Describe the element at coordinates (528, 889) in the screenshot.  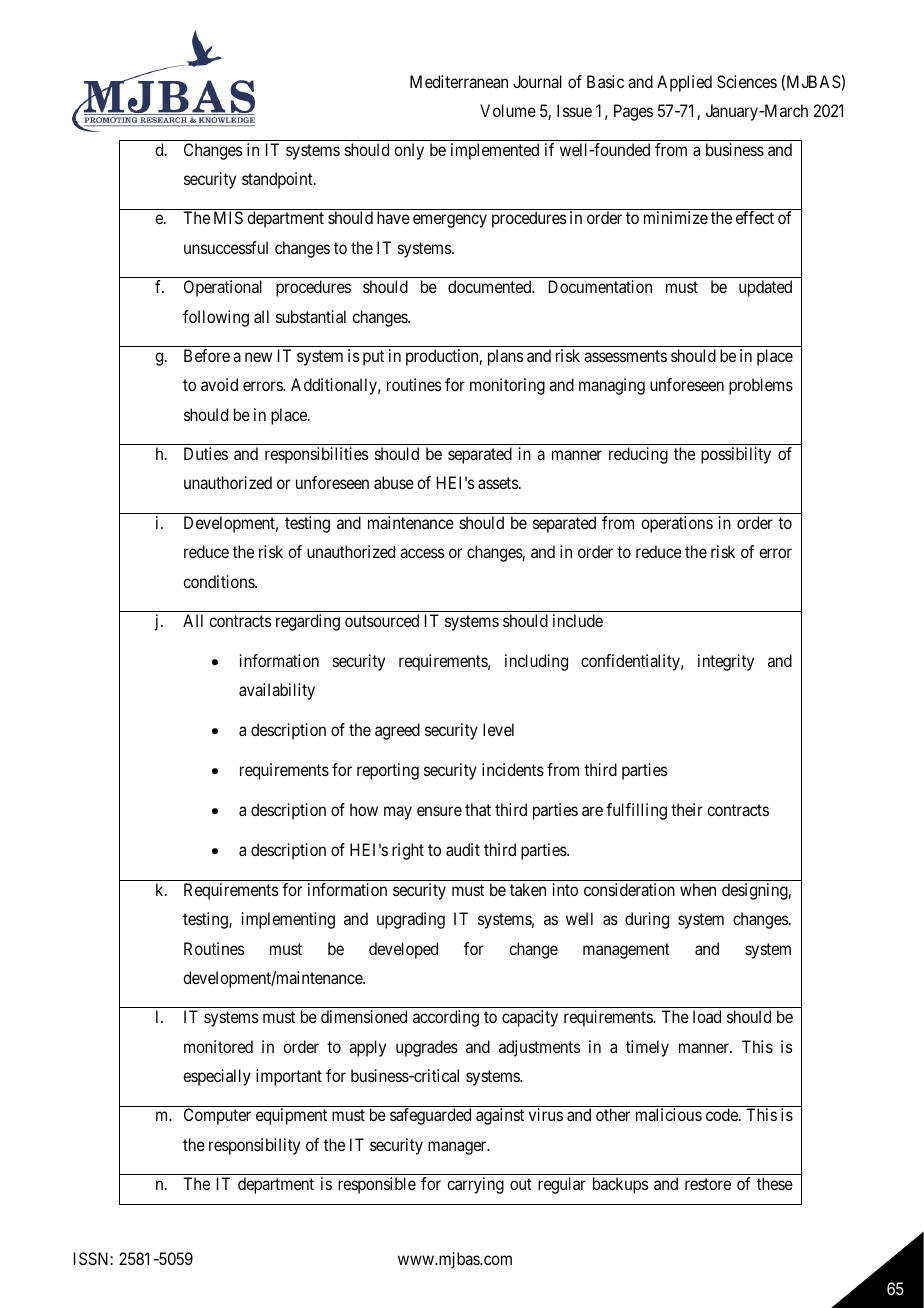
I see `taken` at that location.
